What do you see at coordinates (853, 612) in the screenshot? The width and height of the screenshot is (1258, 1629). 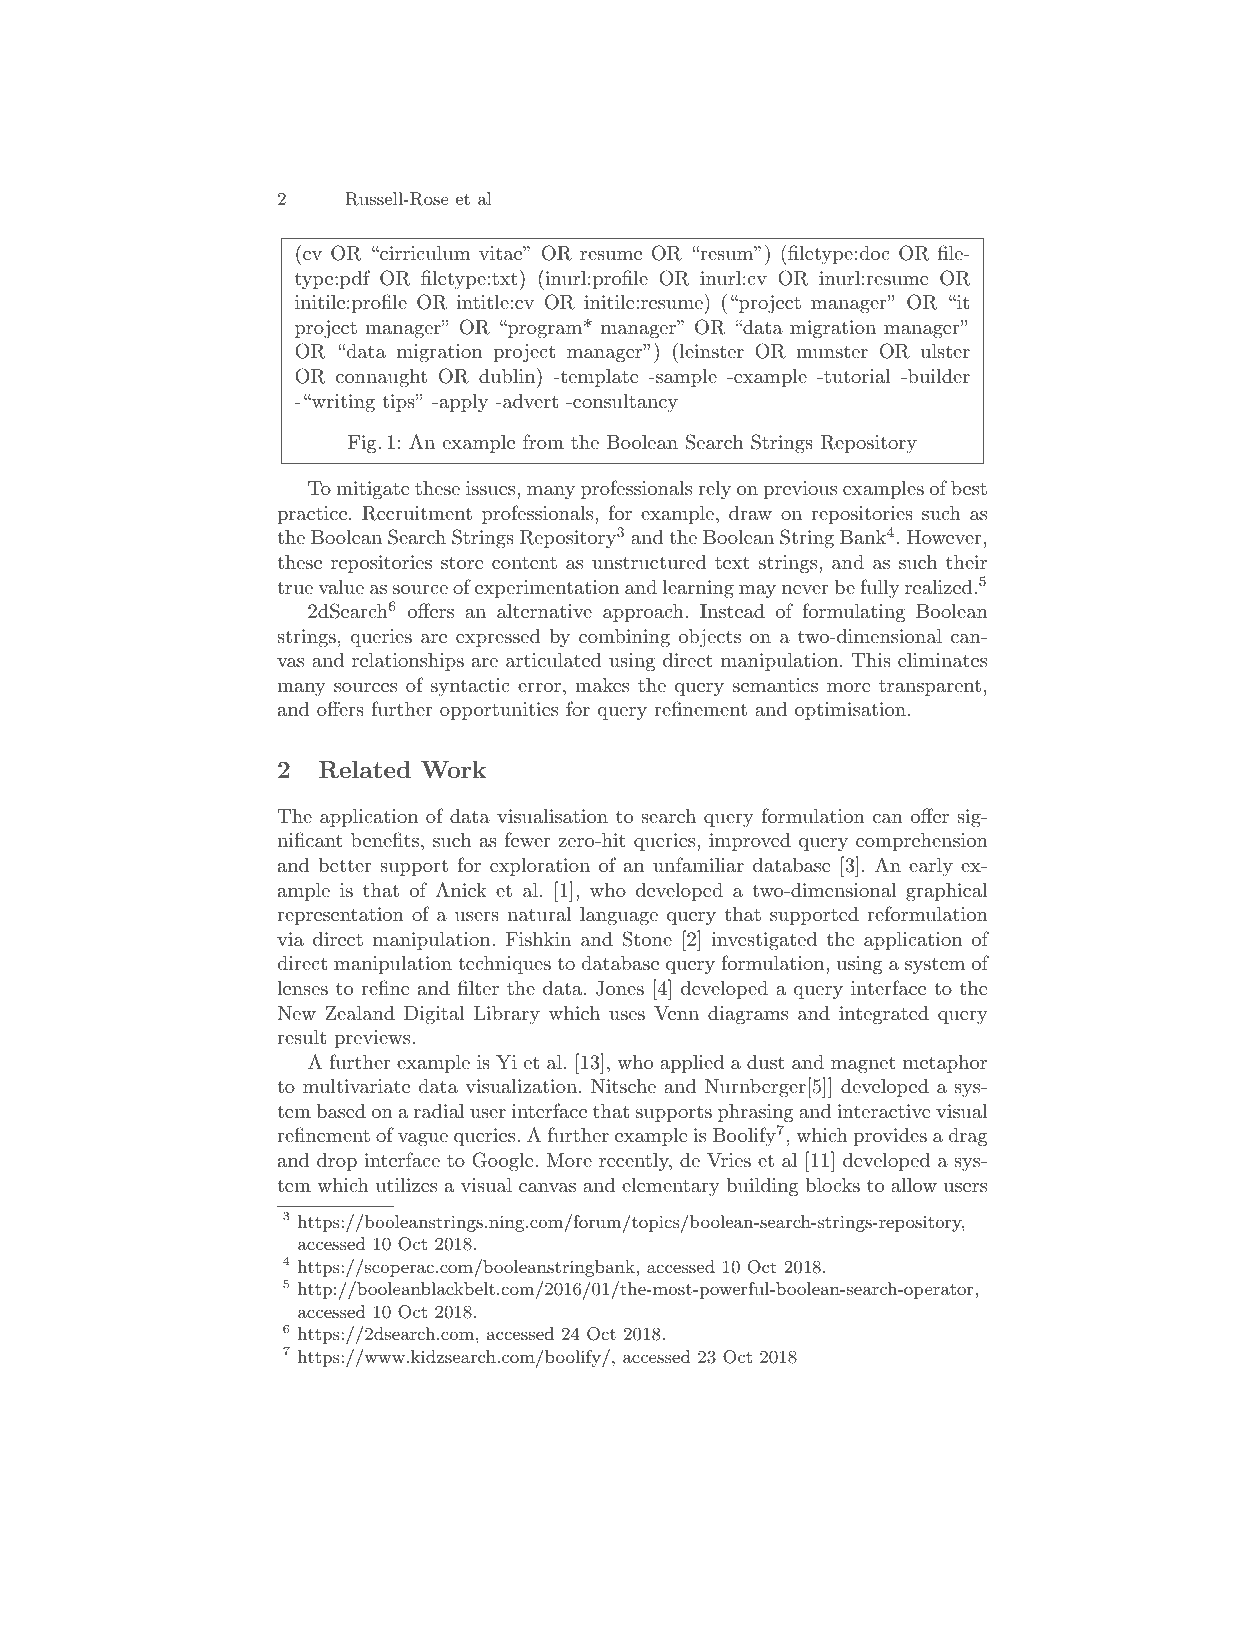 I see `formulating` at bounding box center [853, 612].
